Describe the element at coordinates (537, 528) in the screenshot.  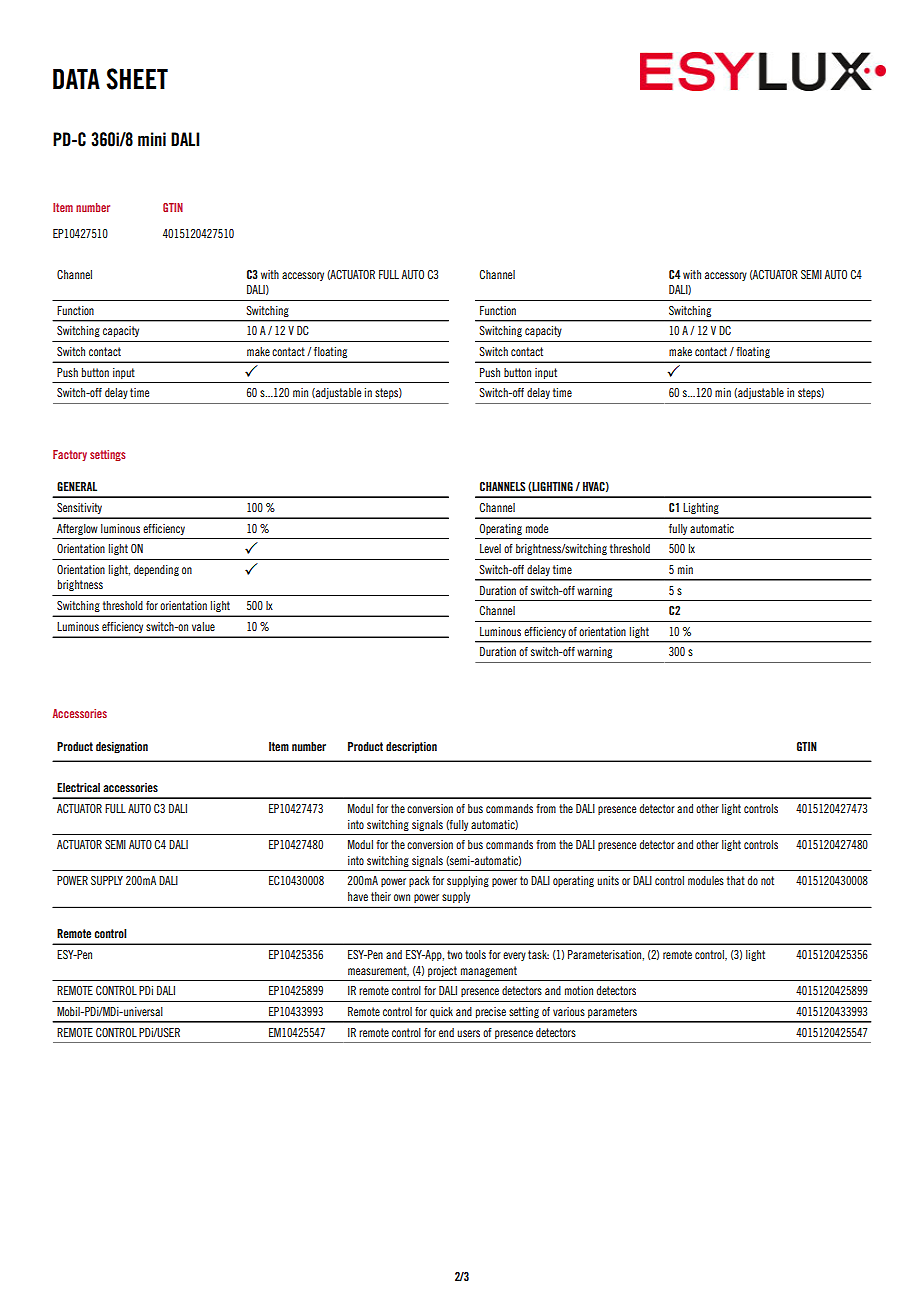
I see `mode` at that location.
